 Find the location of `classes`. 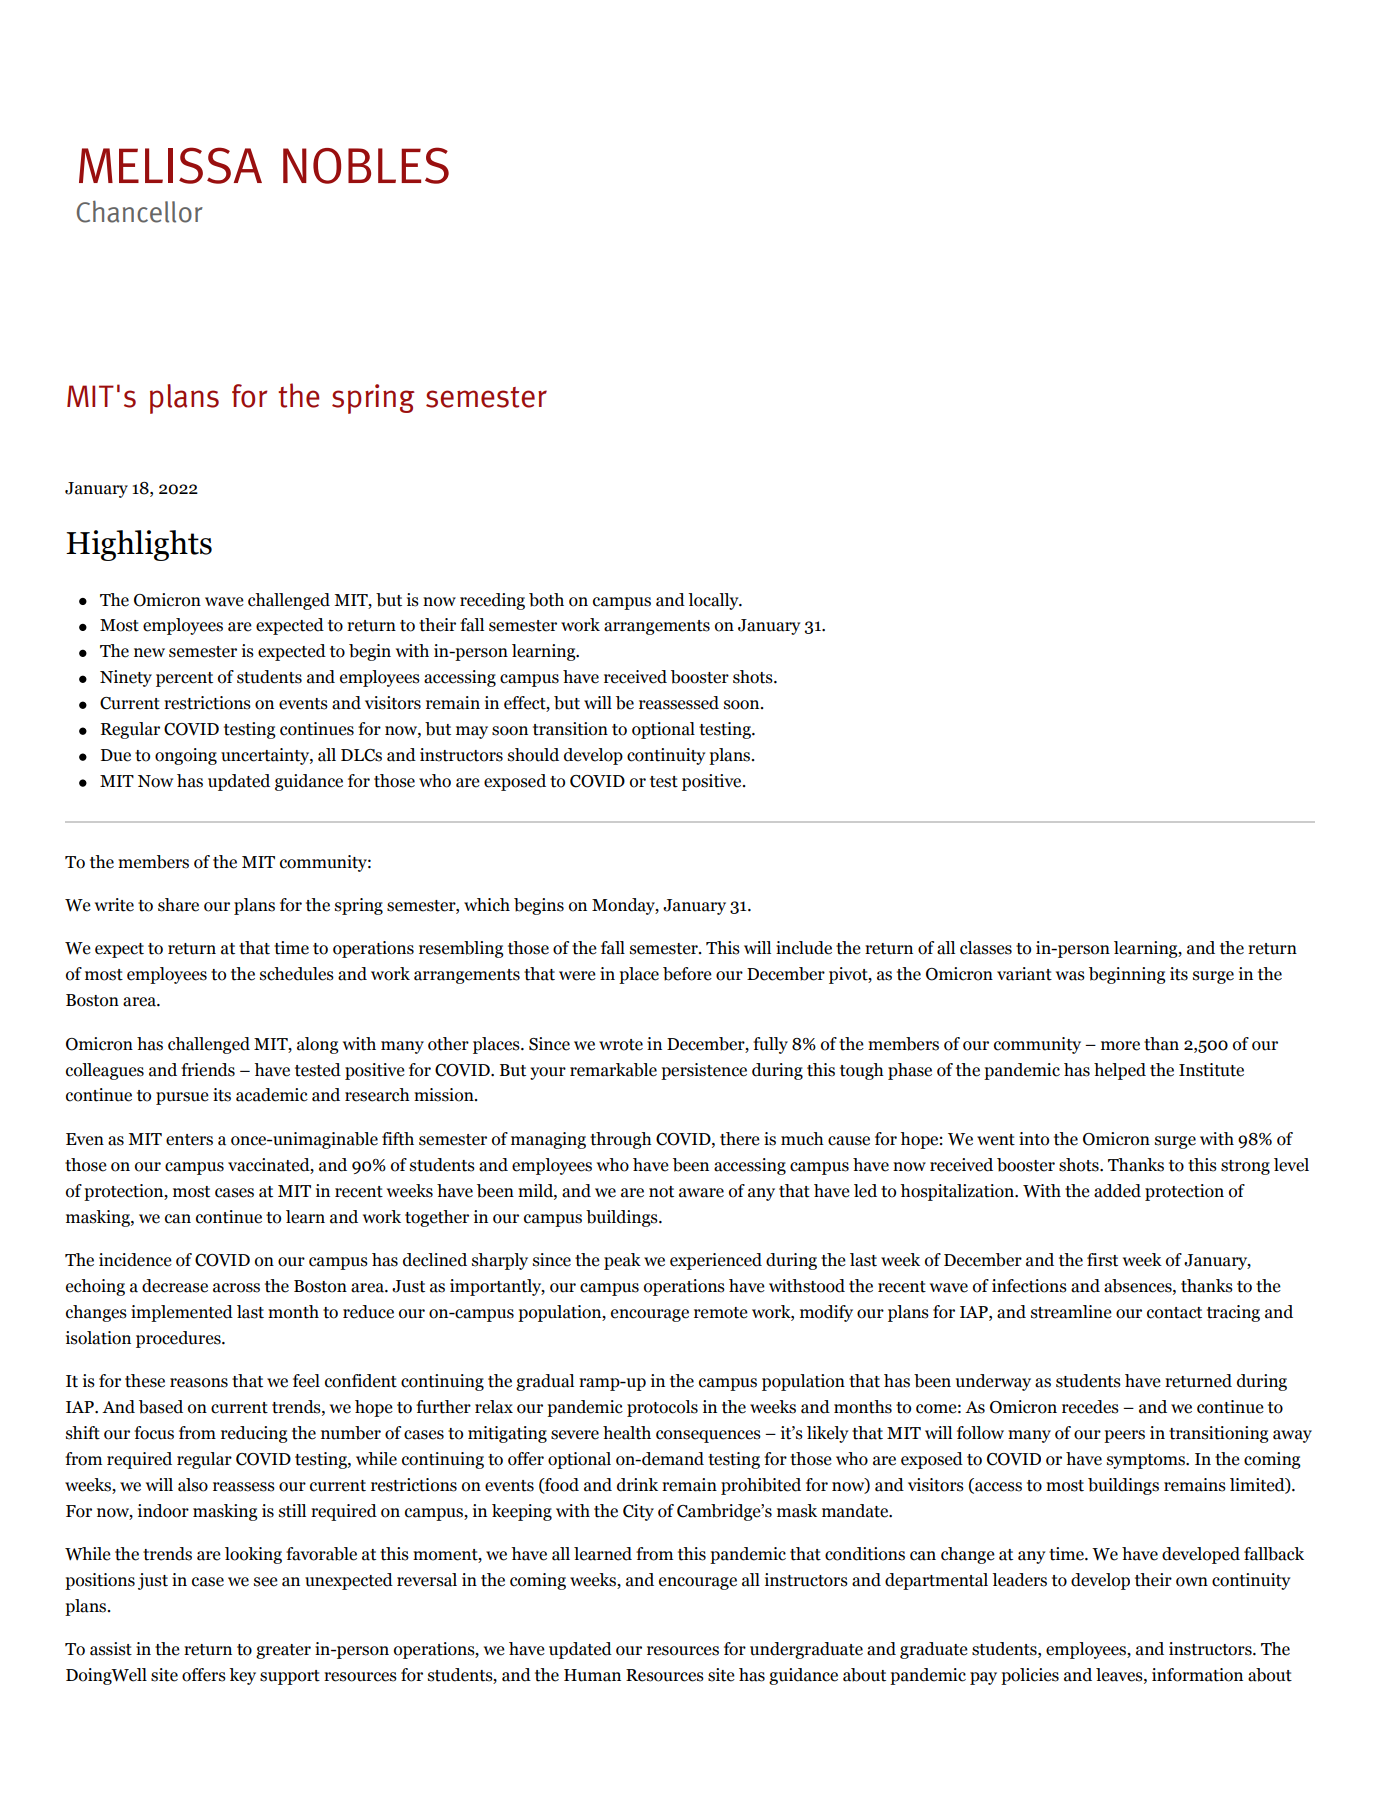

classes is located at coordinates (986, 948).
